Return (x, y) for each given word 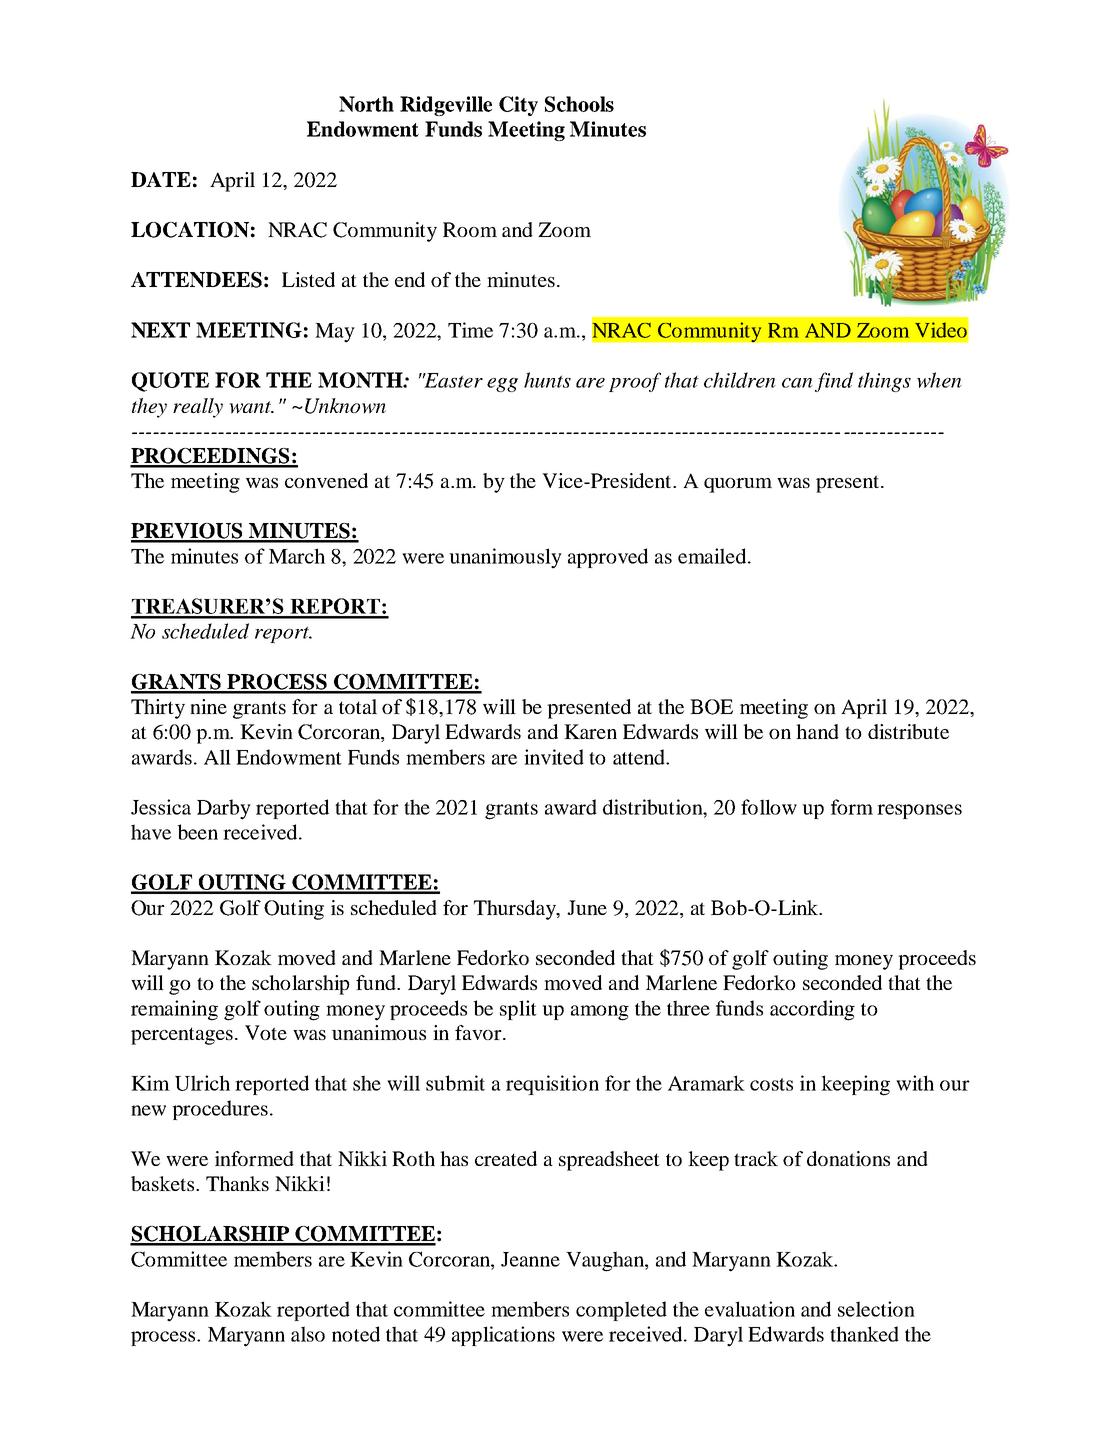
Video (941, 330)
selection (876, 1309)
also (308, 1334)
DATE (161, 179)
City (518, 106)
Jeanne (530, 1259)
